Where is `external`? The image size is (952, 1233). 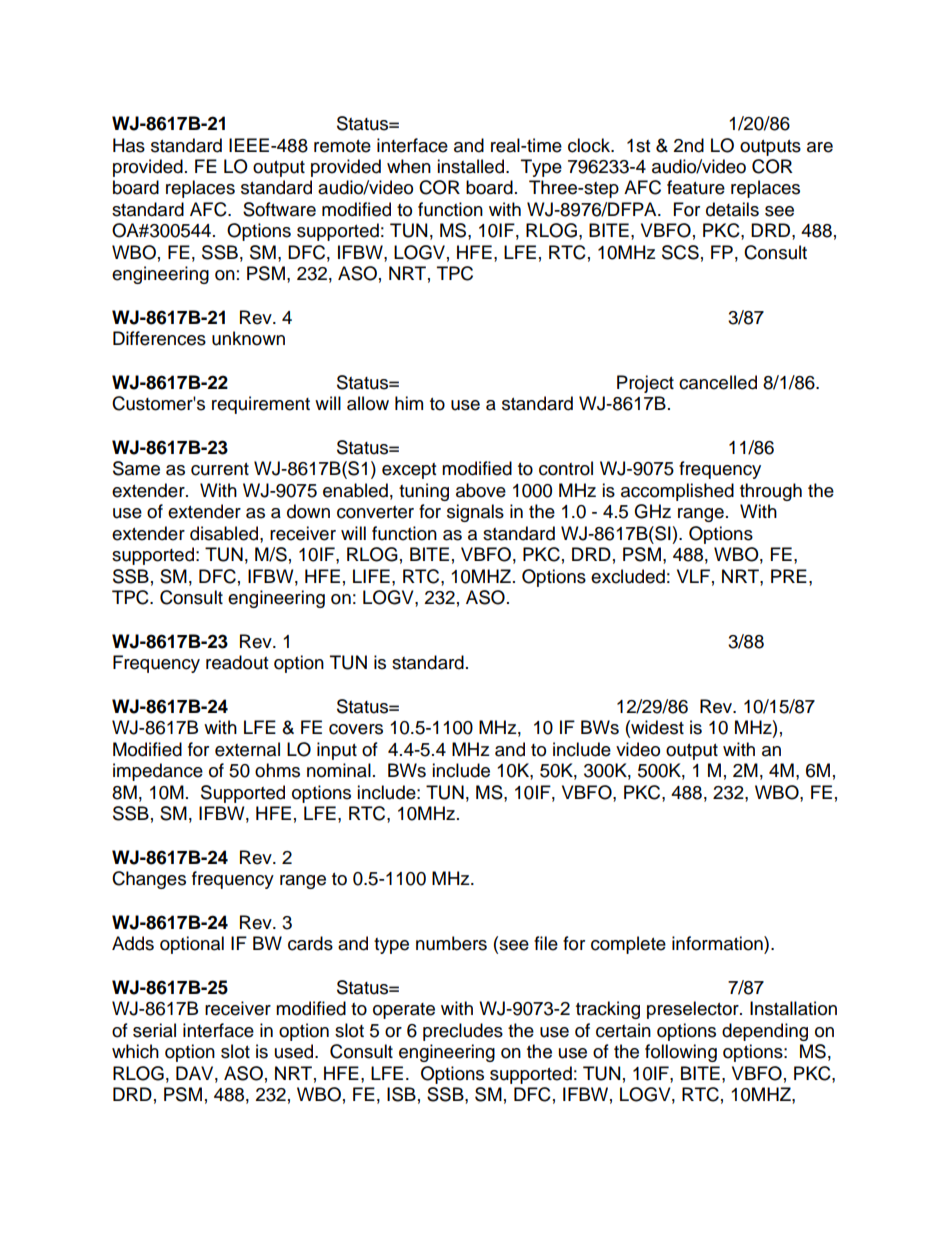 external is located at coordinates (247, 749).
